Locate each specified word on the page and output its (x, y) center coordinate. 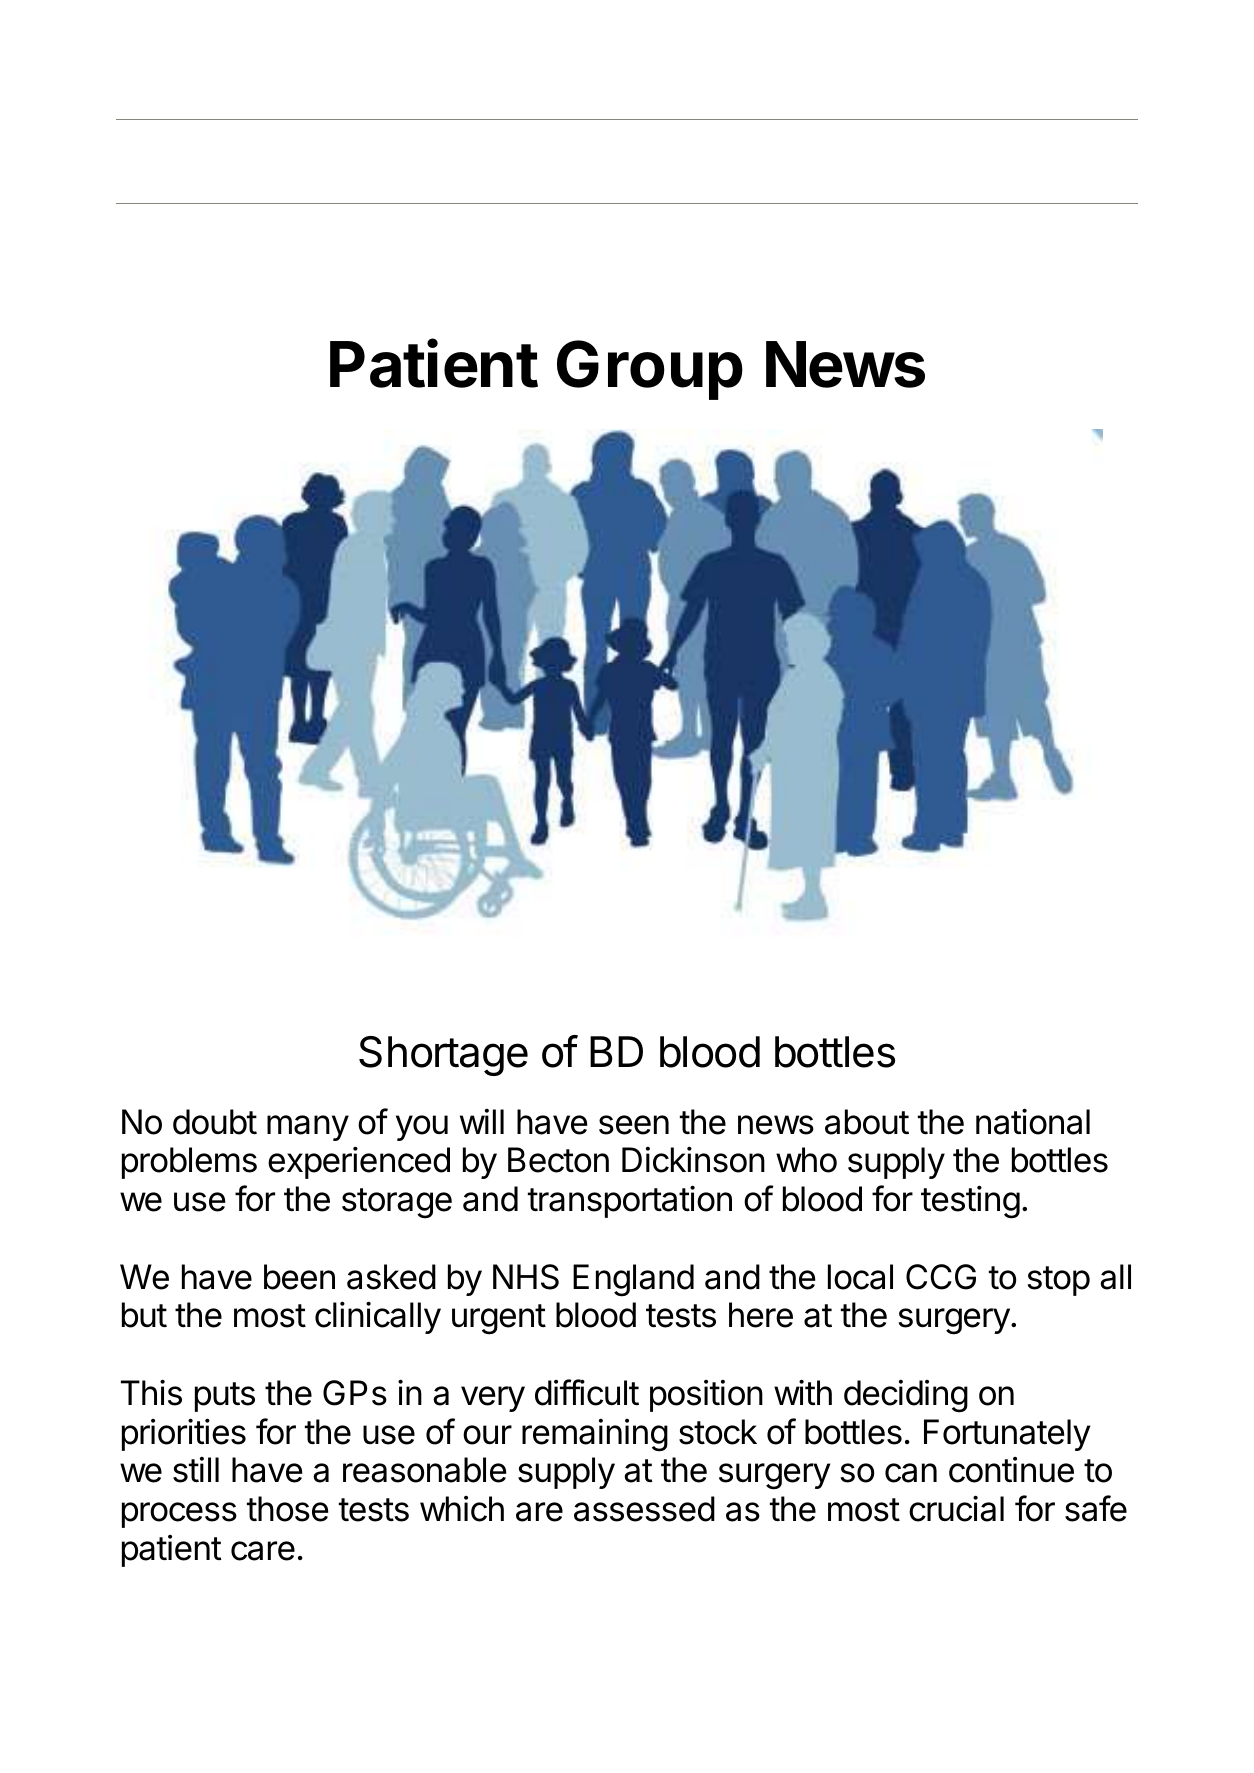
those (287, 1509)
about (867, 1122)
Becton (558, 1160)
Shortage (443, 1056)
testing (970, 1202)
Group (650, 370)
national (1033, 1121)
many (308, 1128)
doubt (215, 1122)
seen (634, 1125)
